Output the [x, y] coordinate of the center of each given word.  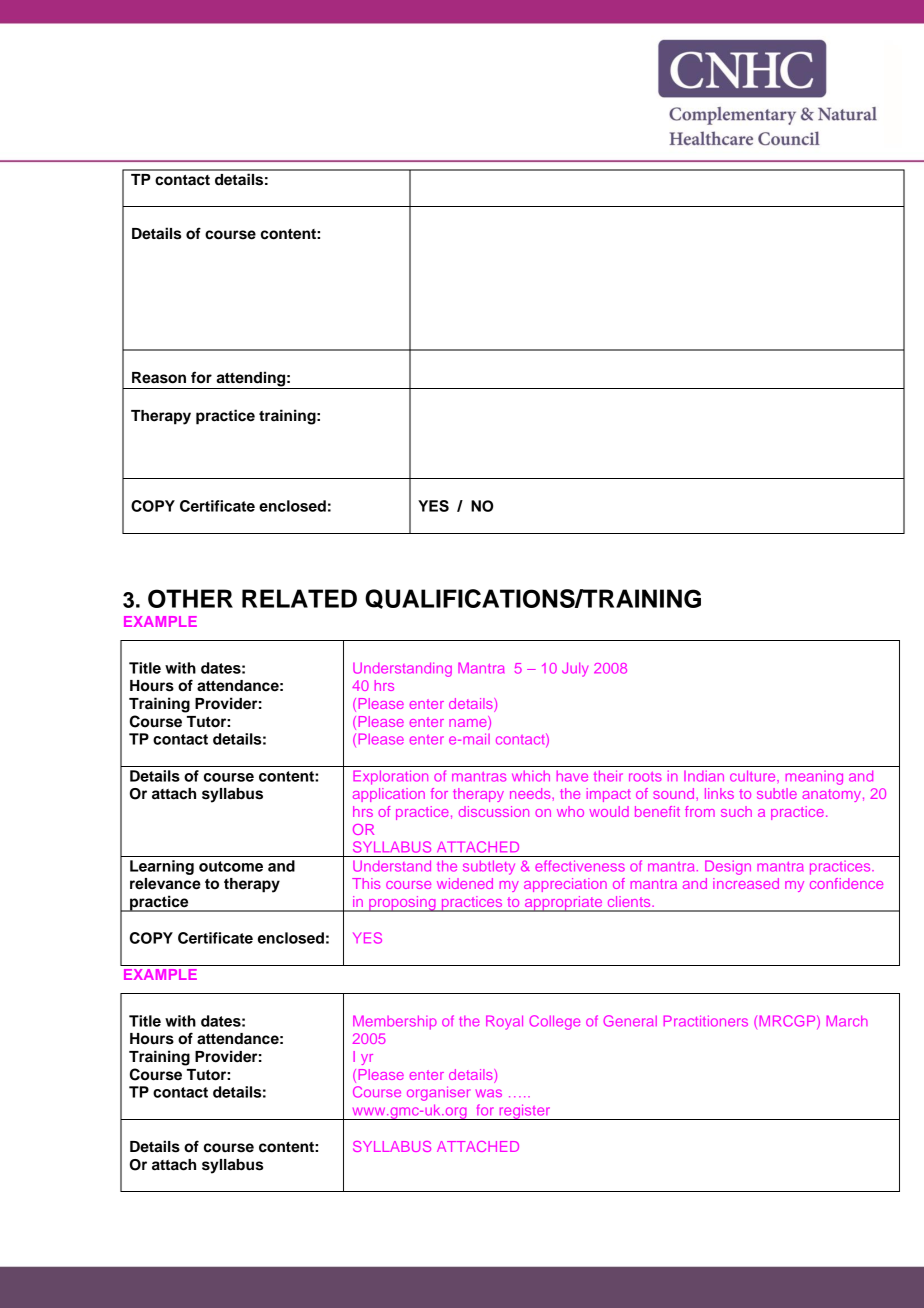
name [469, 723]
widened [465, 883]
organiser [438, 1093]
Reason [159, 378]
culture [754, 776]
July [575, 669]
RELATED [299, 598]
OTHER [190, 598]
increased [746, 883]
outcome [231, 866]
